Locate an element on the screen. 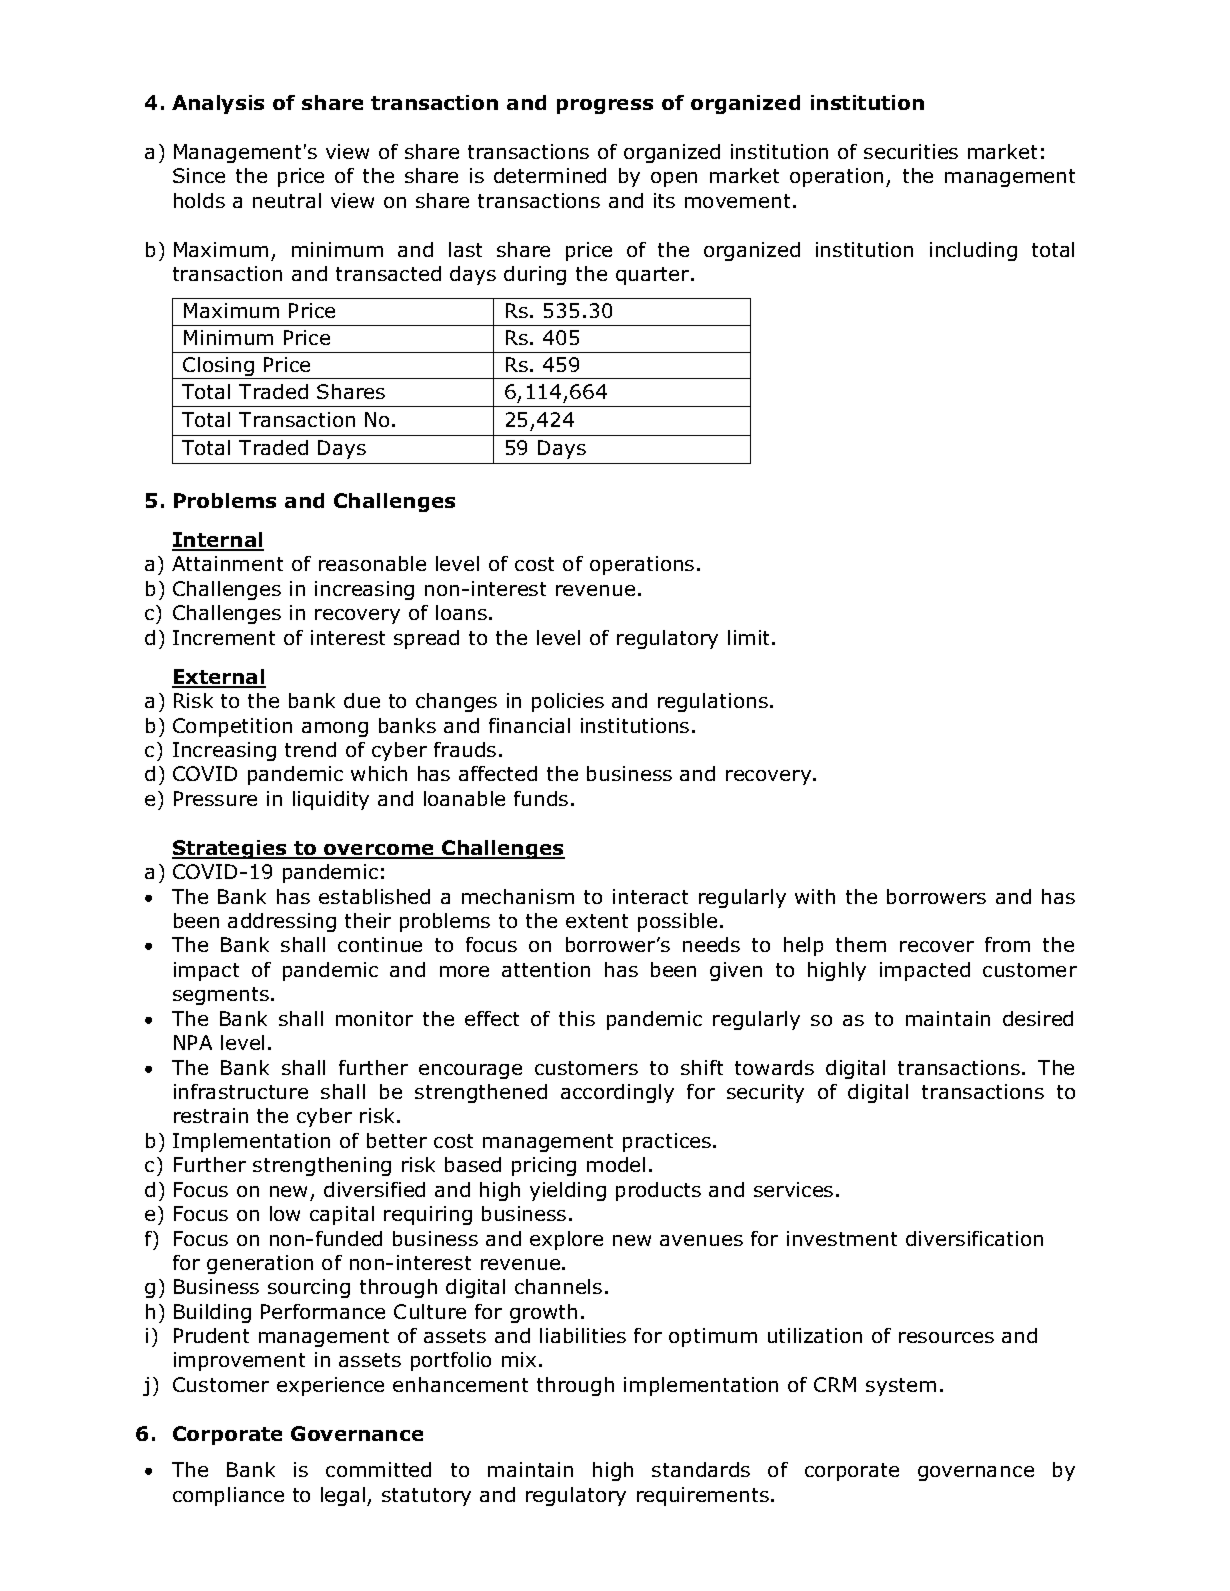  segments is located at coordinates (221, 996).
